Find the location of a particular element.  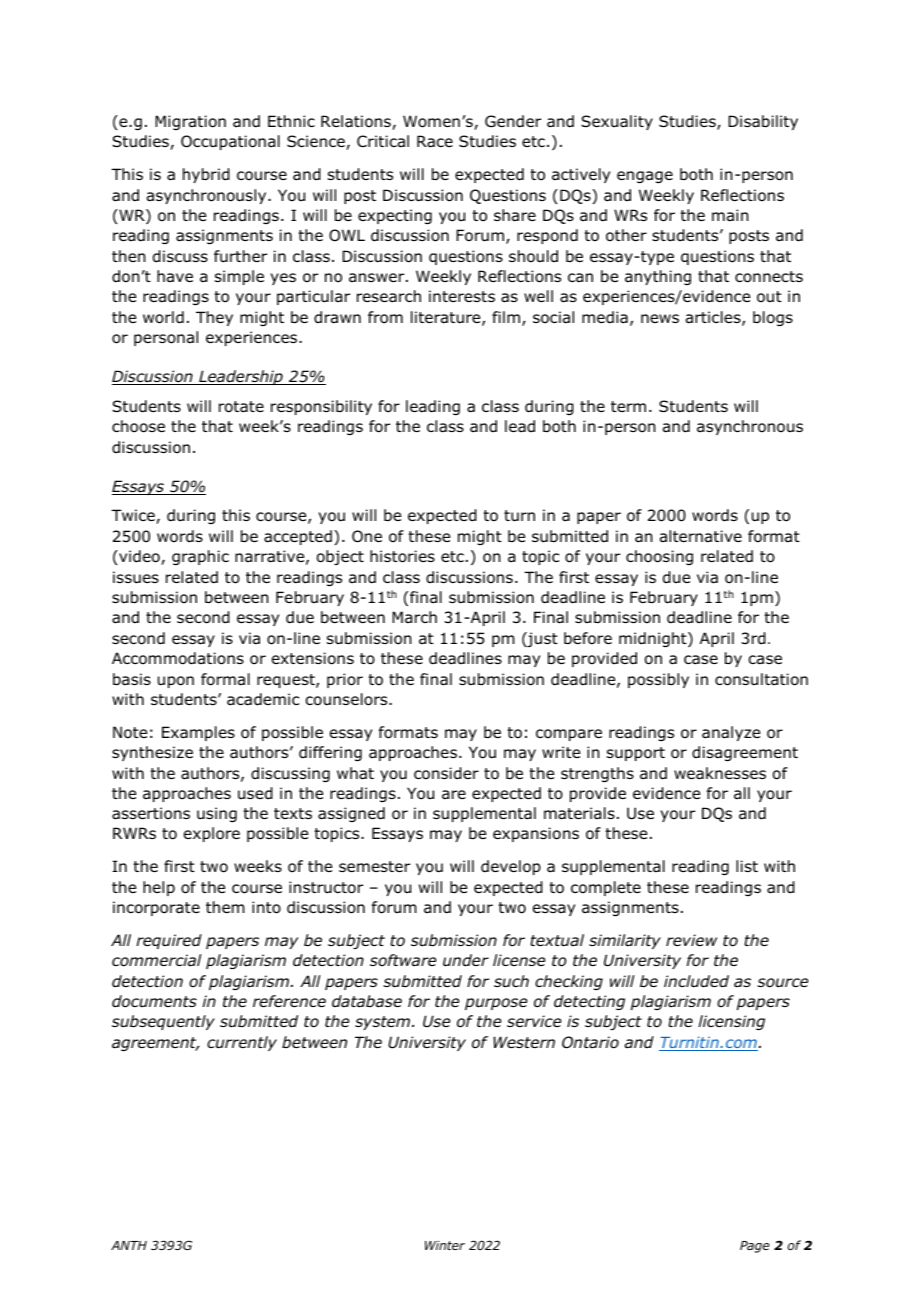

engage is located at coordinates (645, 177).
